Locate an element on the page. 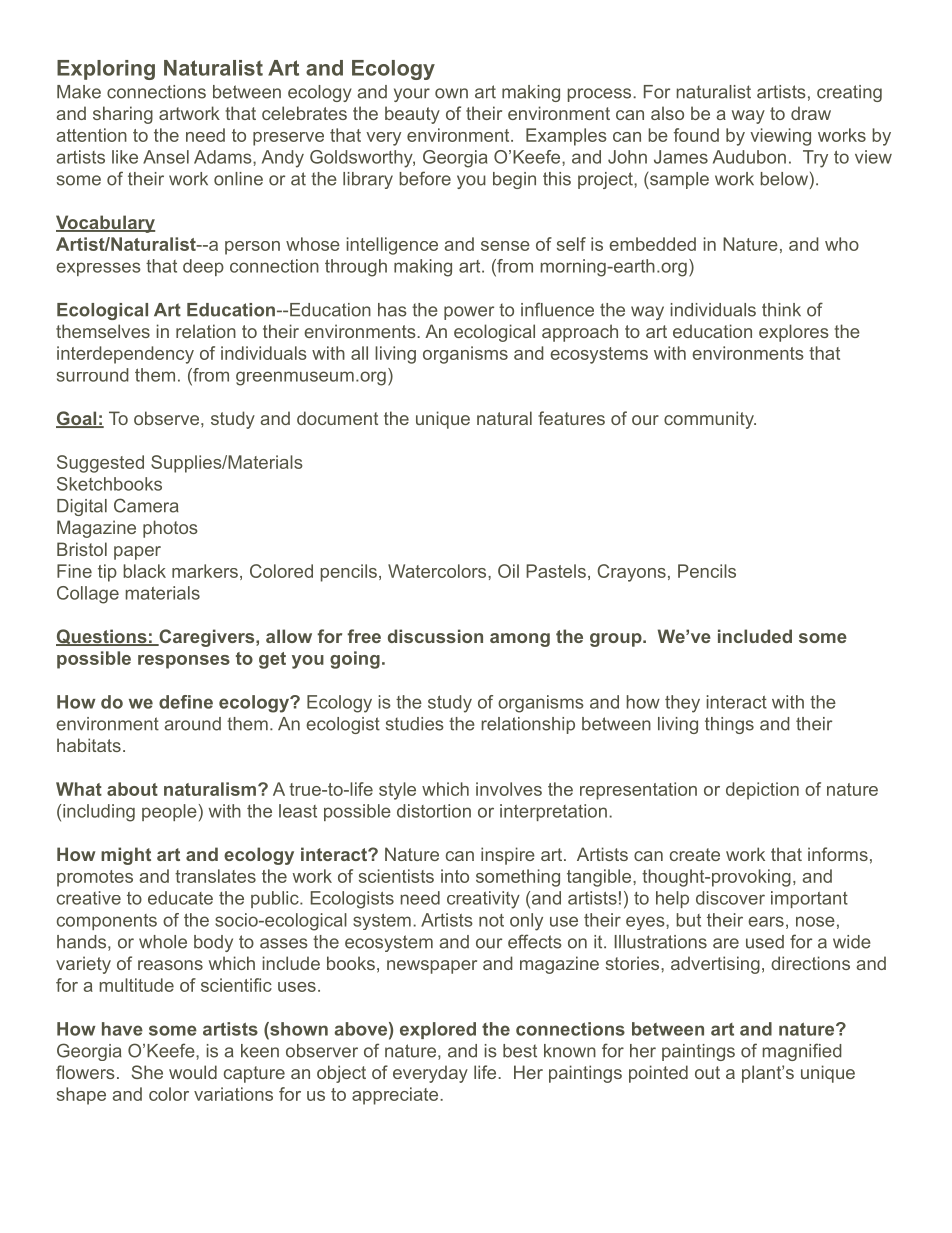 The width and height of the image is (952, 1233). things is located at coordinates (729, 725).
